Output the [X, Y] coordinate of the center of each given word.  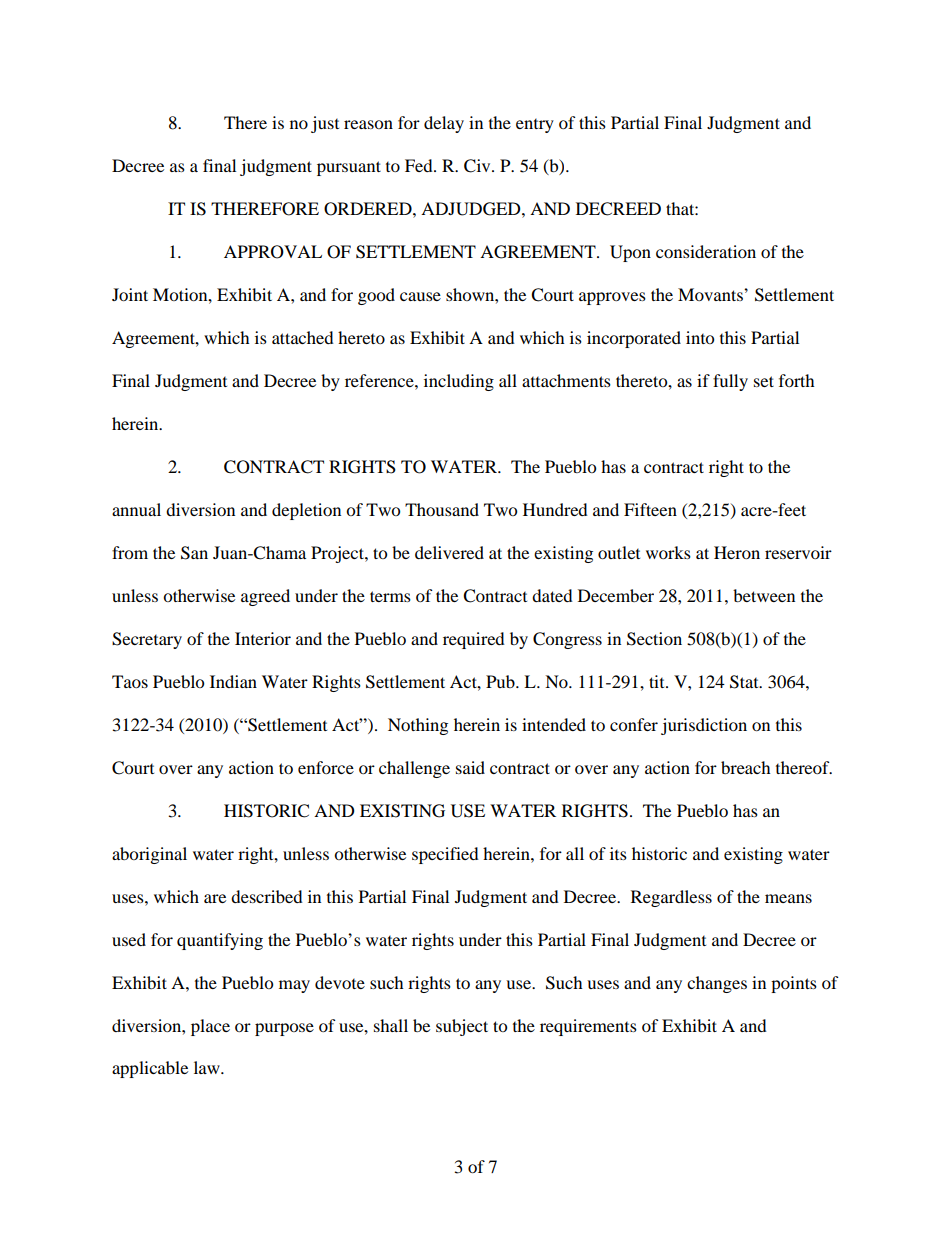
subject [462, 1027]
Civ [478, 166]
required [474, 640]
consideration [706, 251]
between [764, 595]
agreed [265, 597]
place [210, 1027]
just [325, 124]
